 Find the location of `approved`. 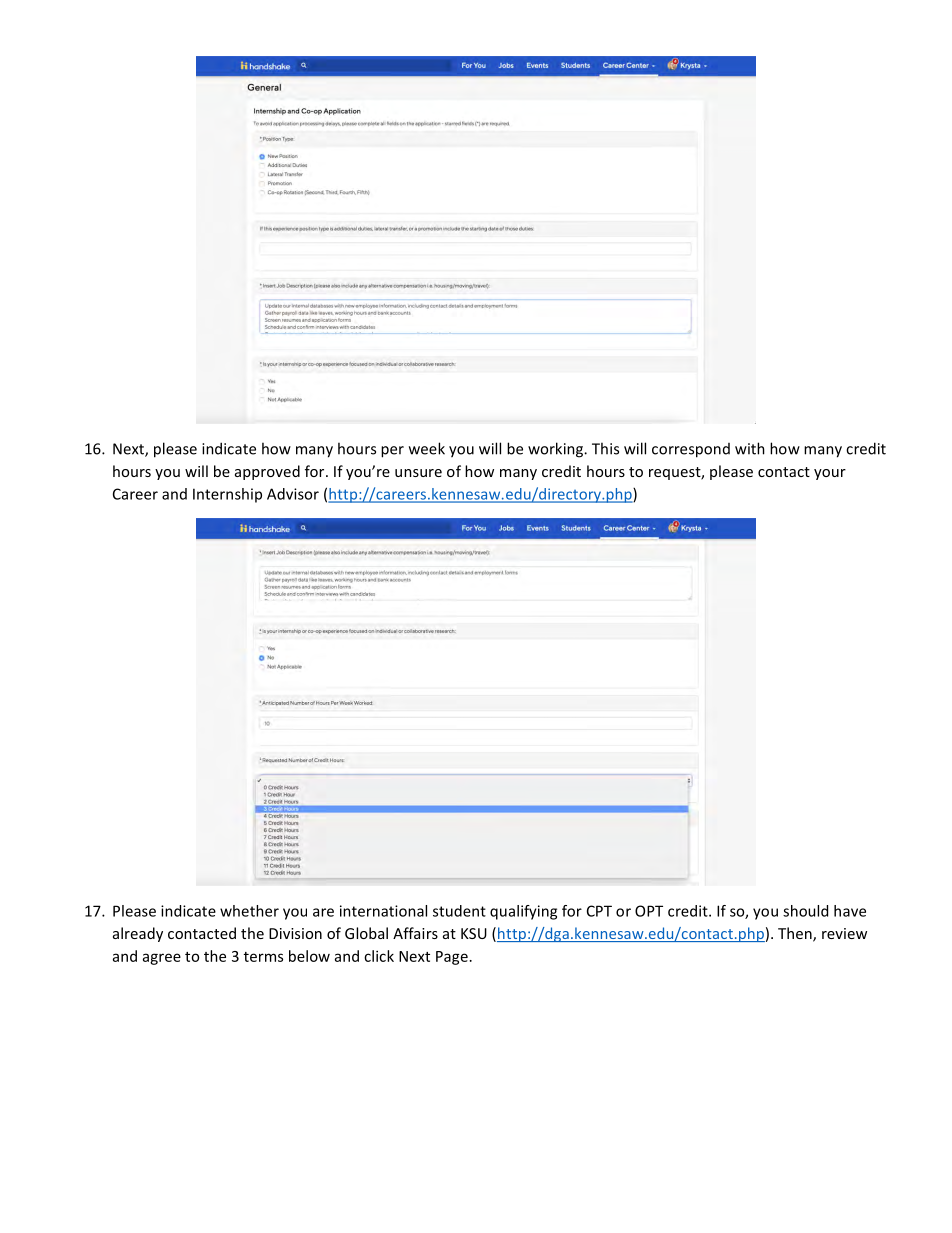

approved is located at coordinates (267, 472).
